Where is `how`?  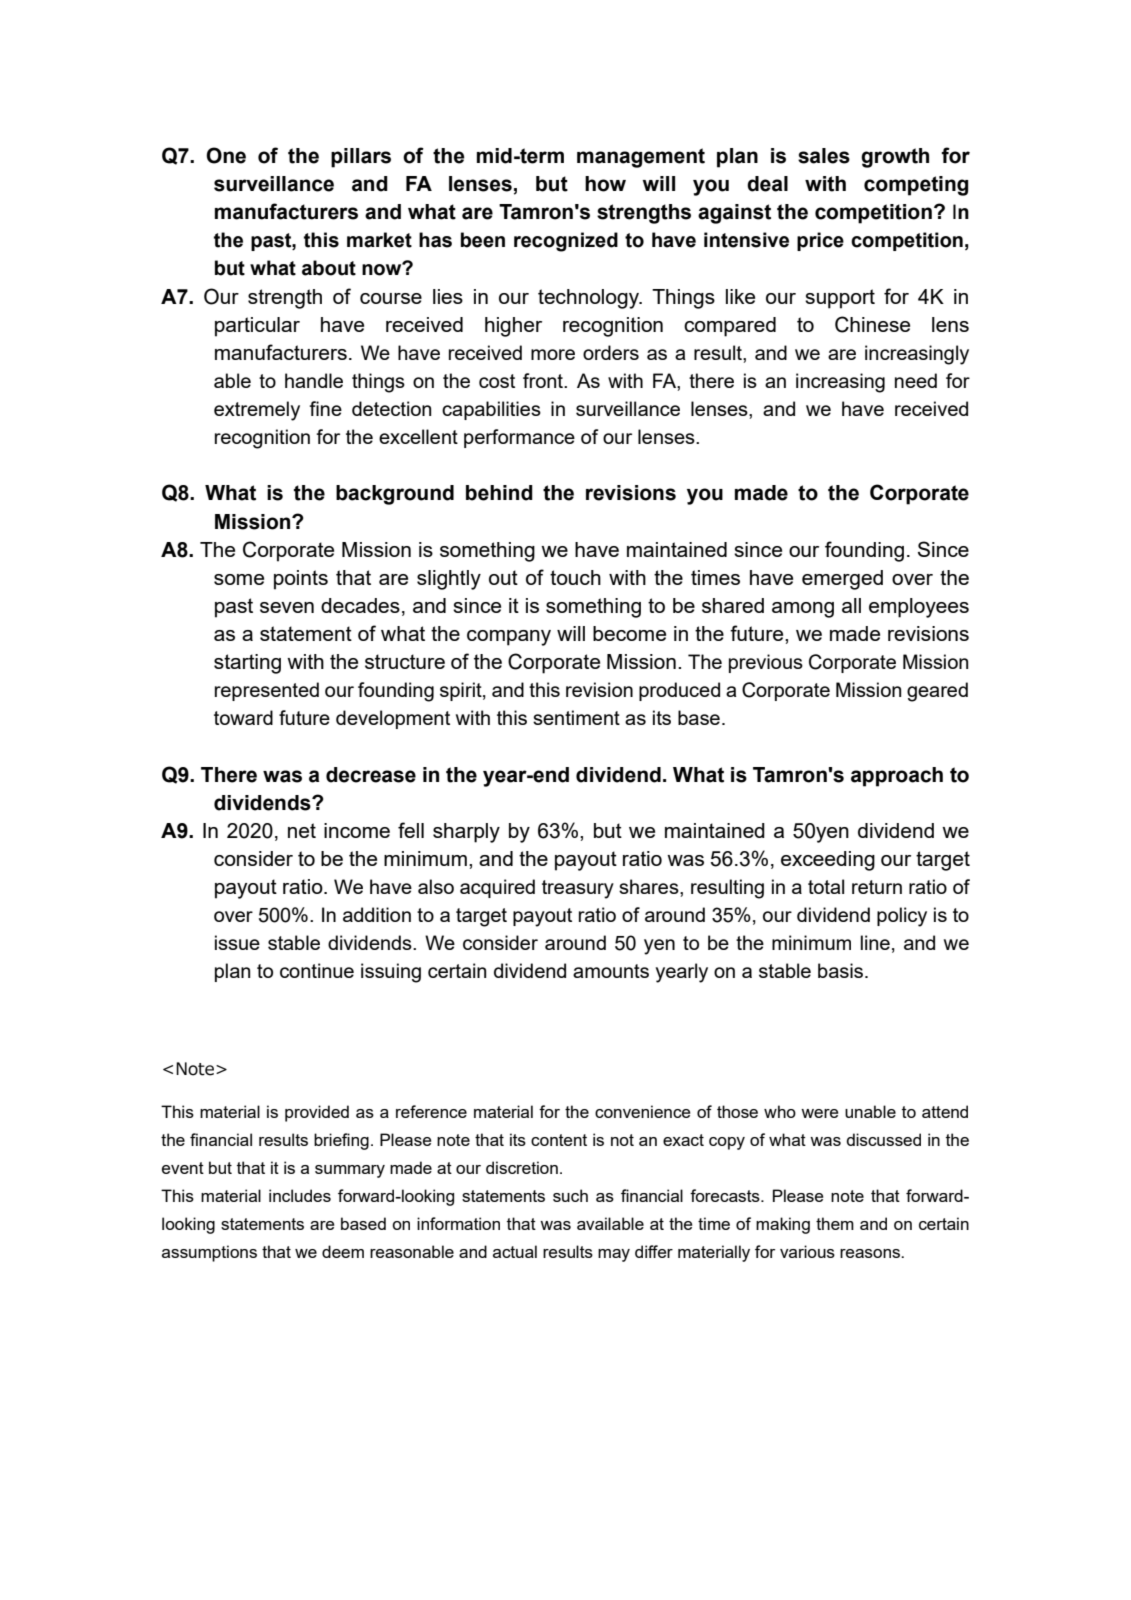 how is located at coordinates (605, 184).
